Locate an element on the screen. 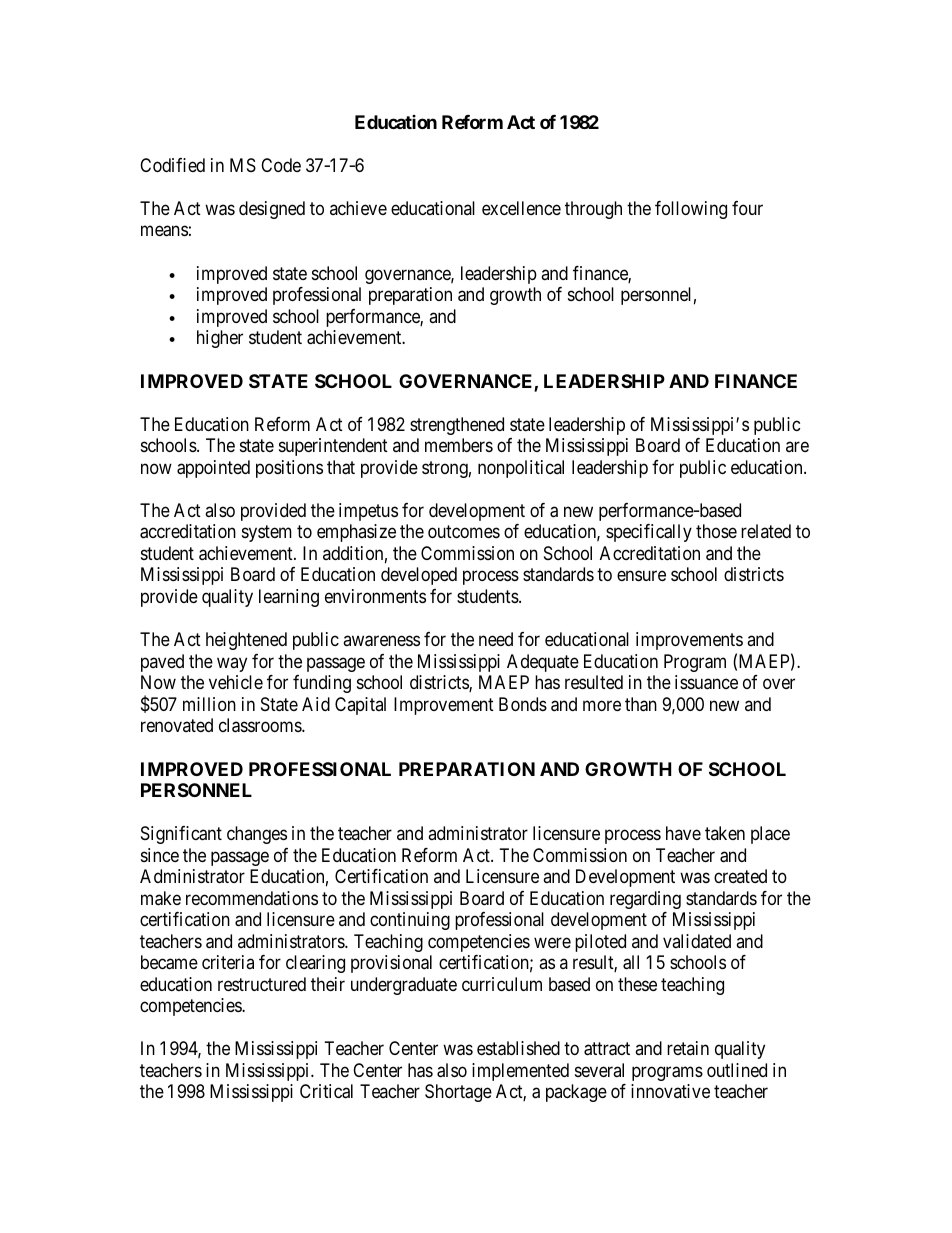 The height and width of the screenshot is (1233, 952). excellence is located at coordinates (521, 208).
